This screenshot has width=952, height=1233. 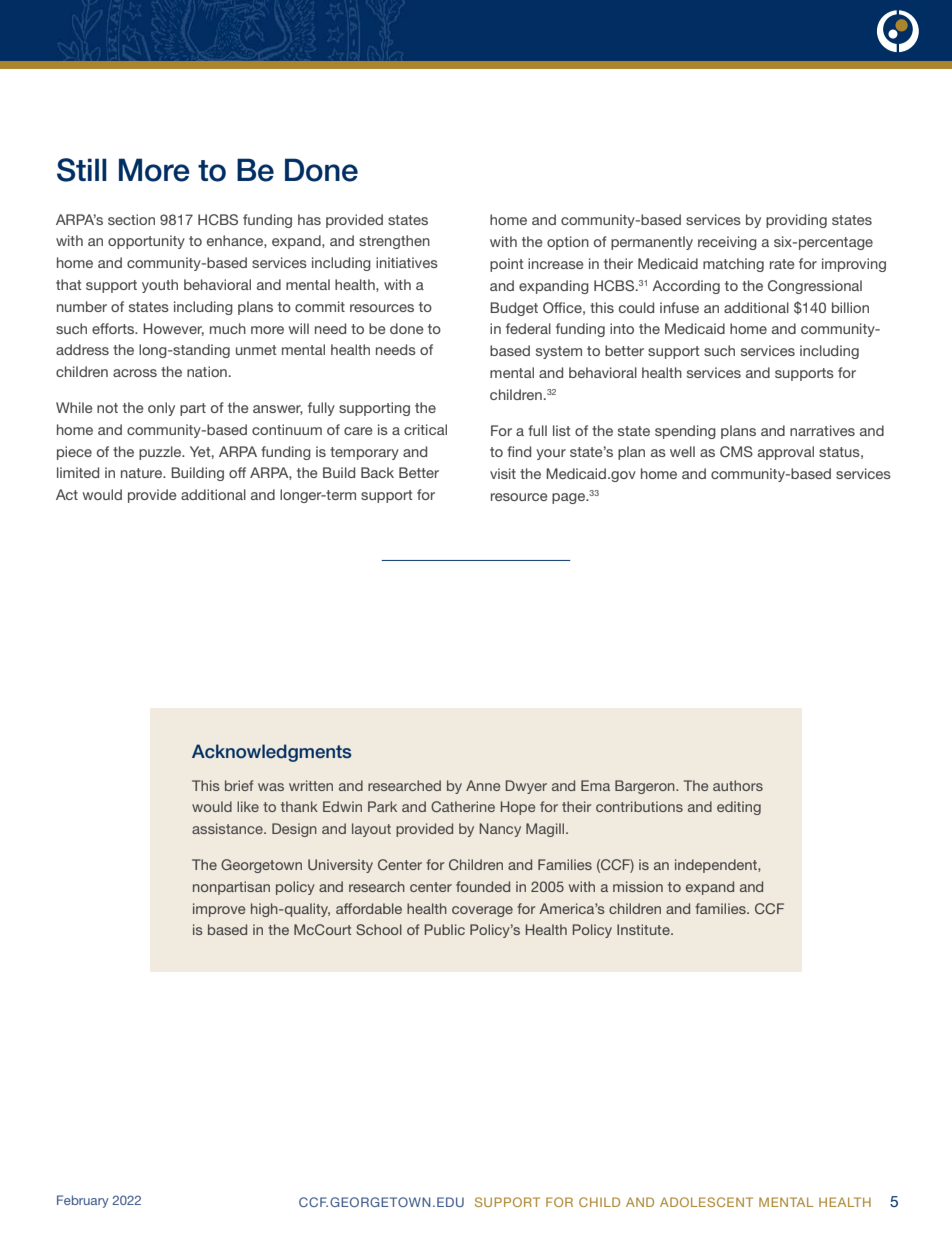 I want to click on assistance, so click(x=228, y=828).
